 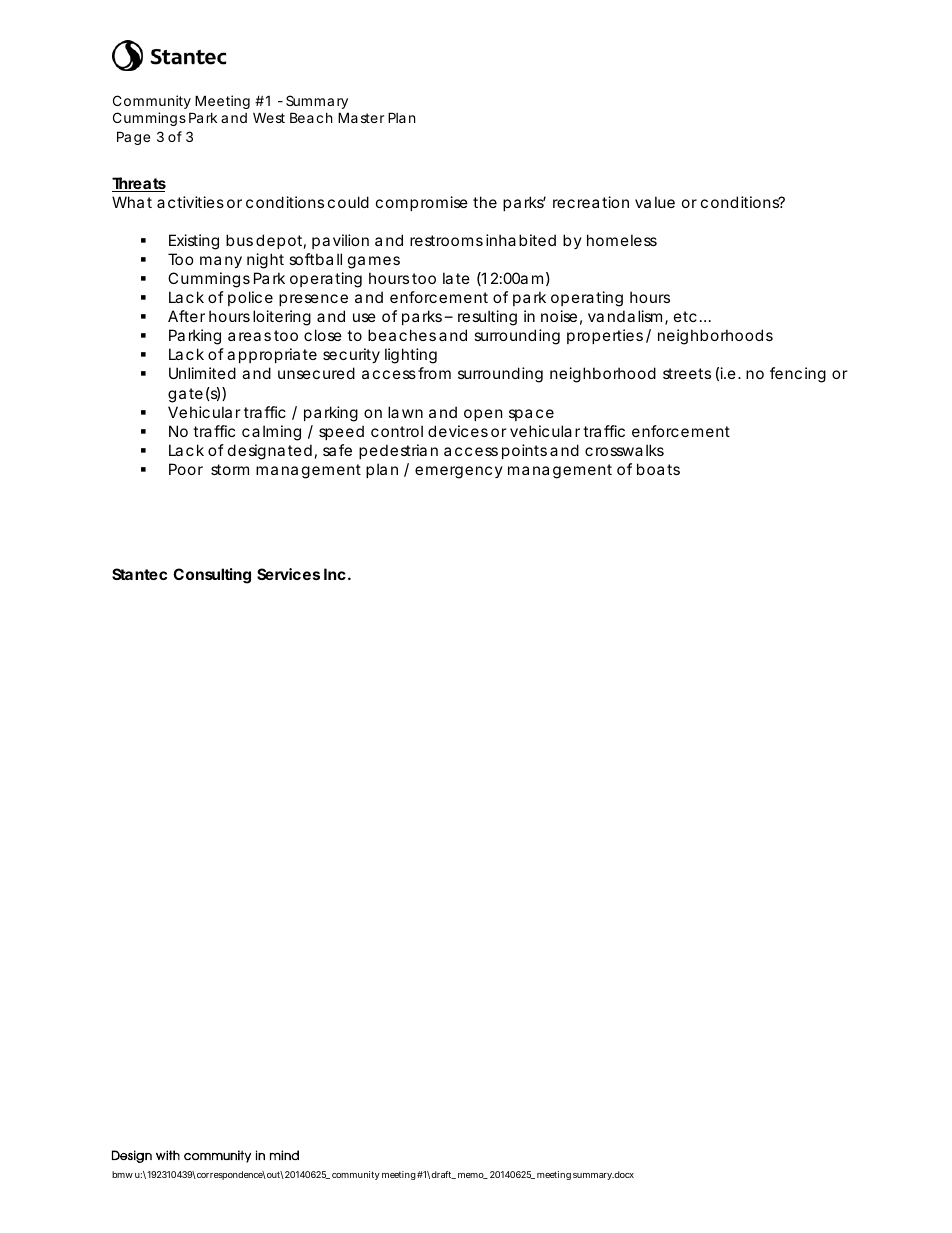 I want to click on boats, so click(x=658, y=469).
